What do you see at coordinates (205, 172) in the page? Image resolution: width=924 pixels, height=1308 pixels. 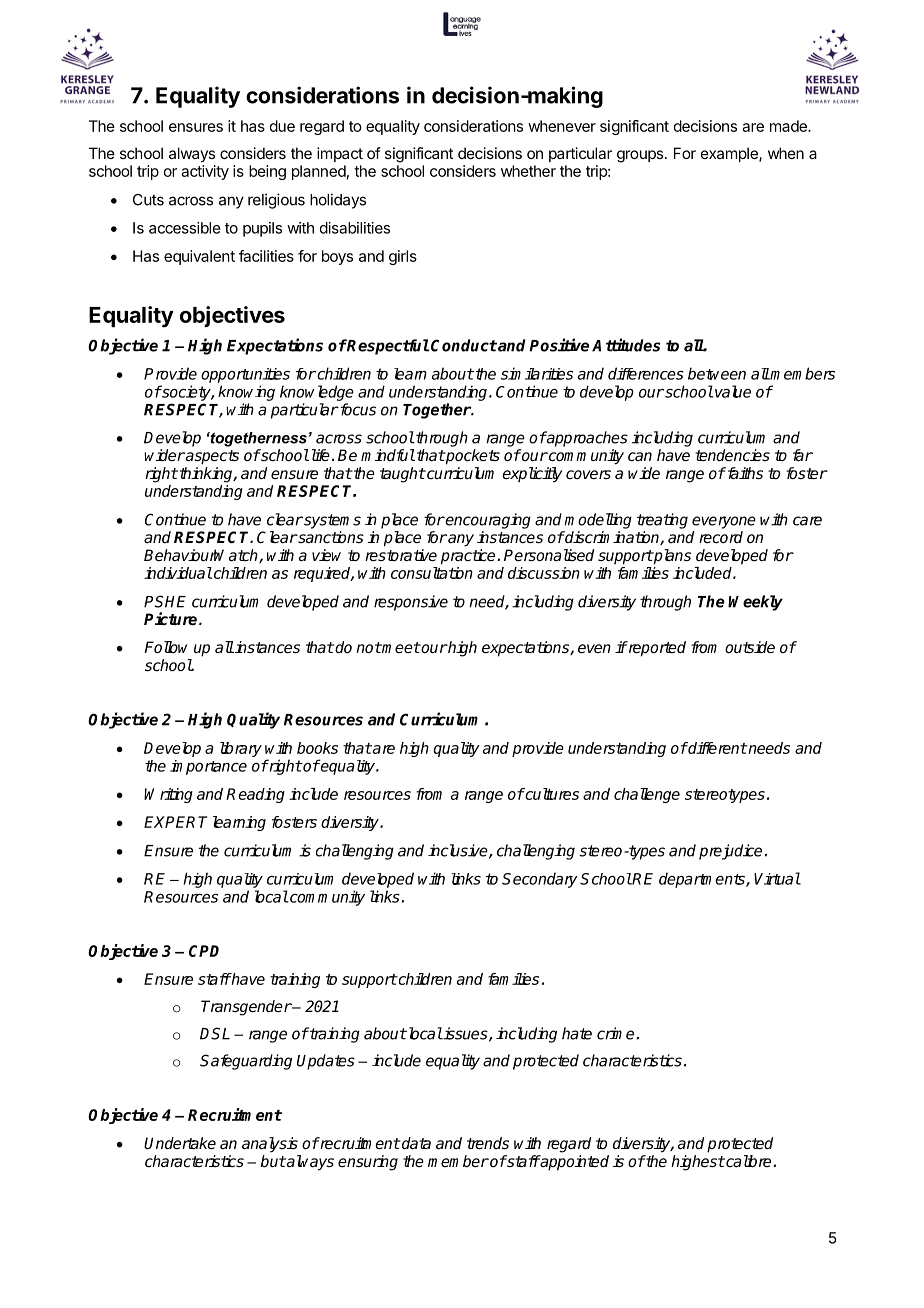 I see `activity` at bounding box center [205, 172].
